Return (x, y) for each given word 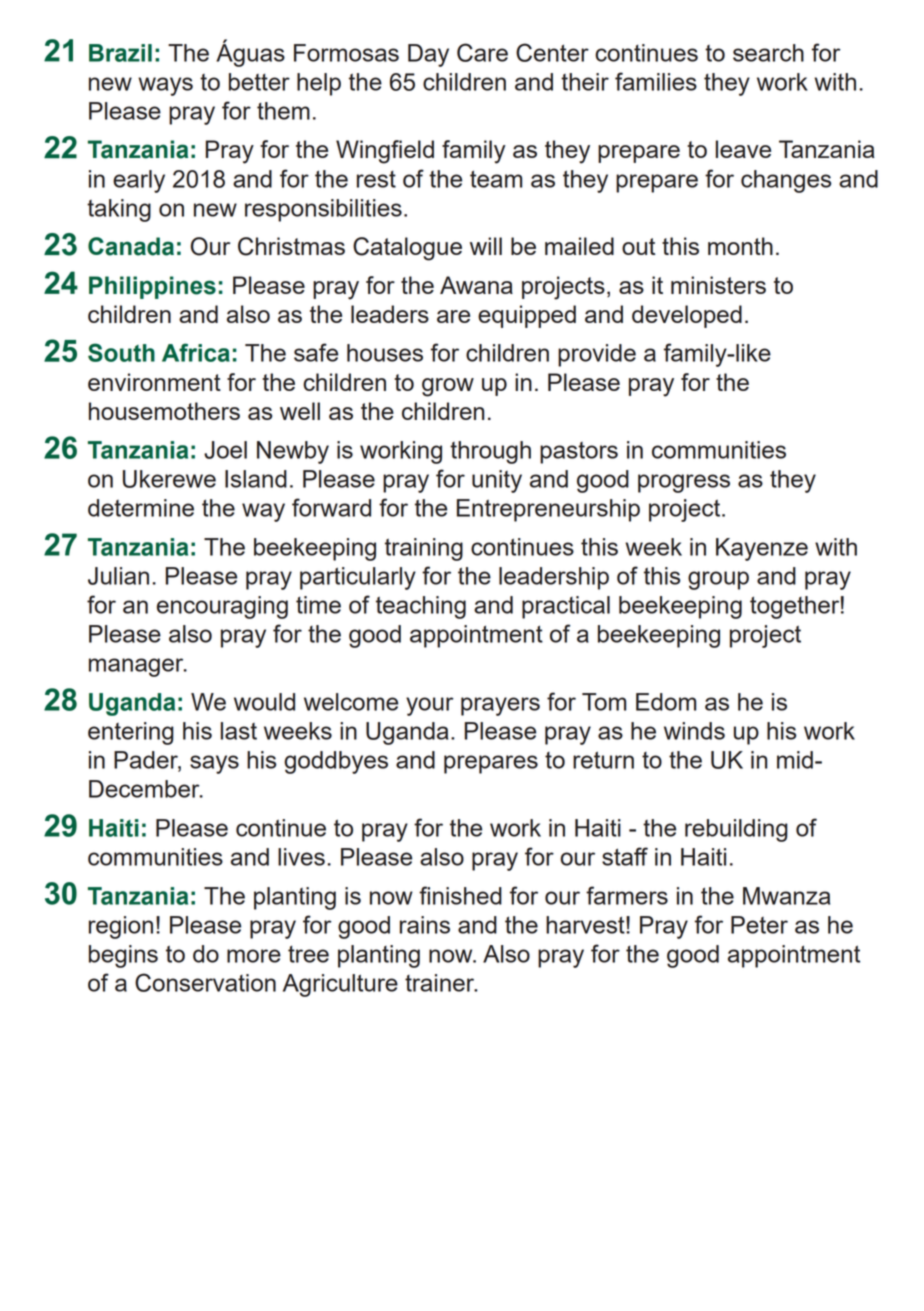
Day (428, 55)
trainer (441, 983)
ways (165, 86)
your (430, 706)
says (214, 764)
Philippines (152, 287)
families (656, 81)
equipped (527, 316)
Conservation (205, 982)
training (424, 549)
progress (684, 483)
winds (694, 731)
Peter (759, 925)
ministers (718, 285)
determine (141, 508)
